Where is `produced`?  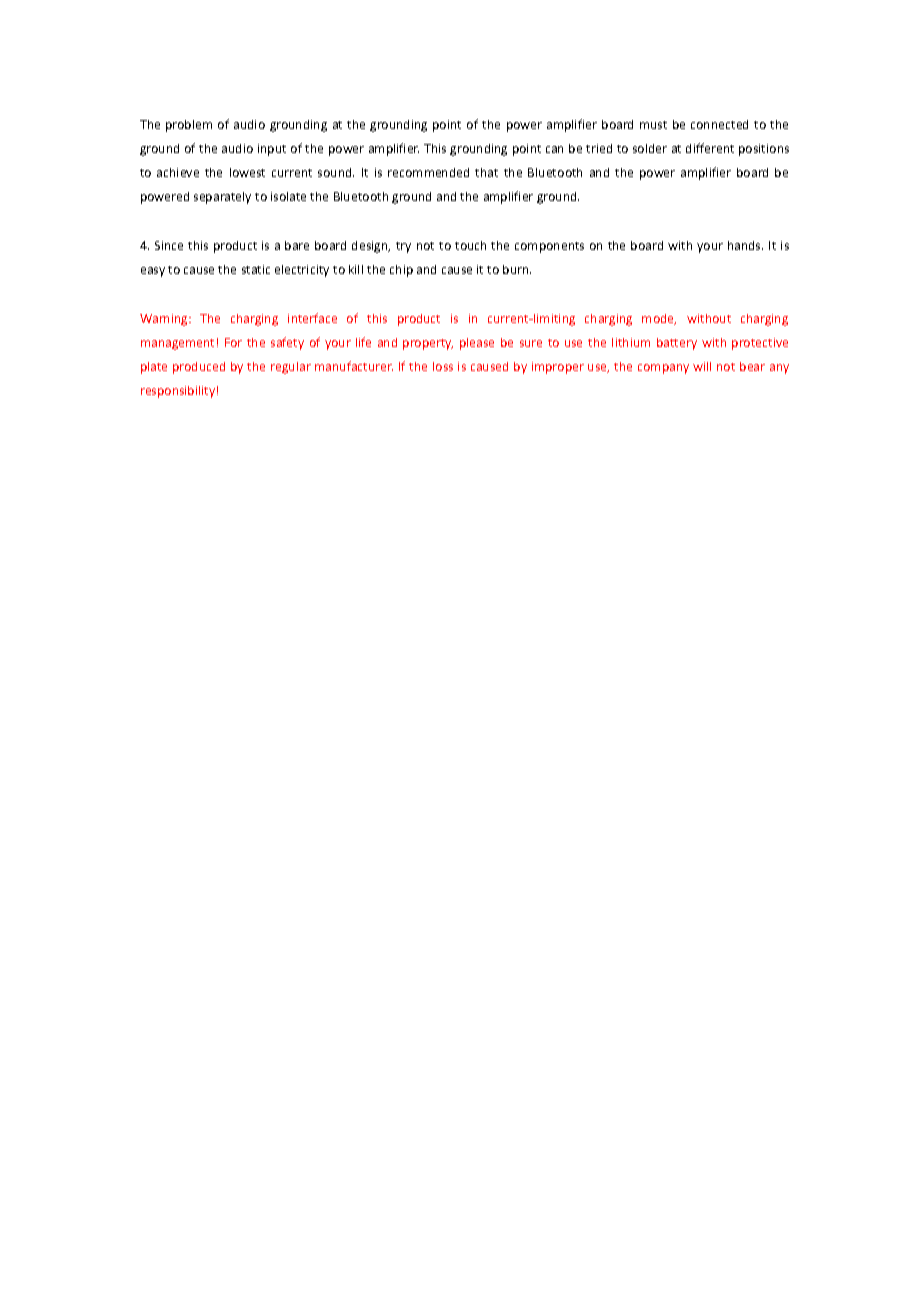
produced is located at coordinates (199, 368).
